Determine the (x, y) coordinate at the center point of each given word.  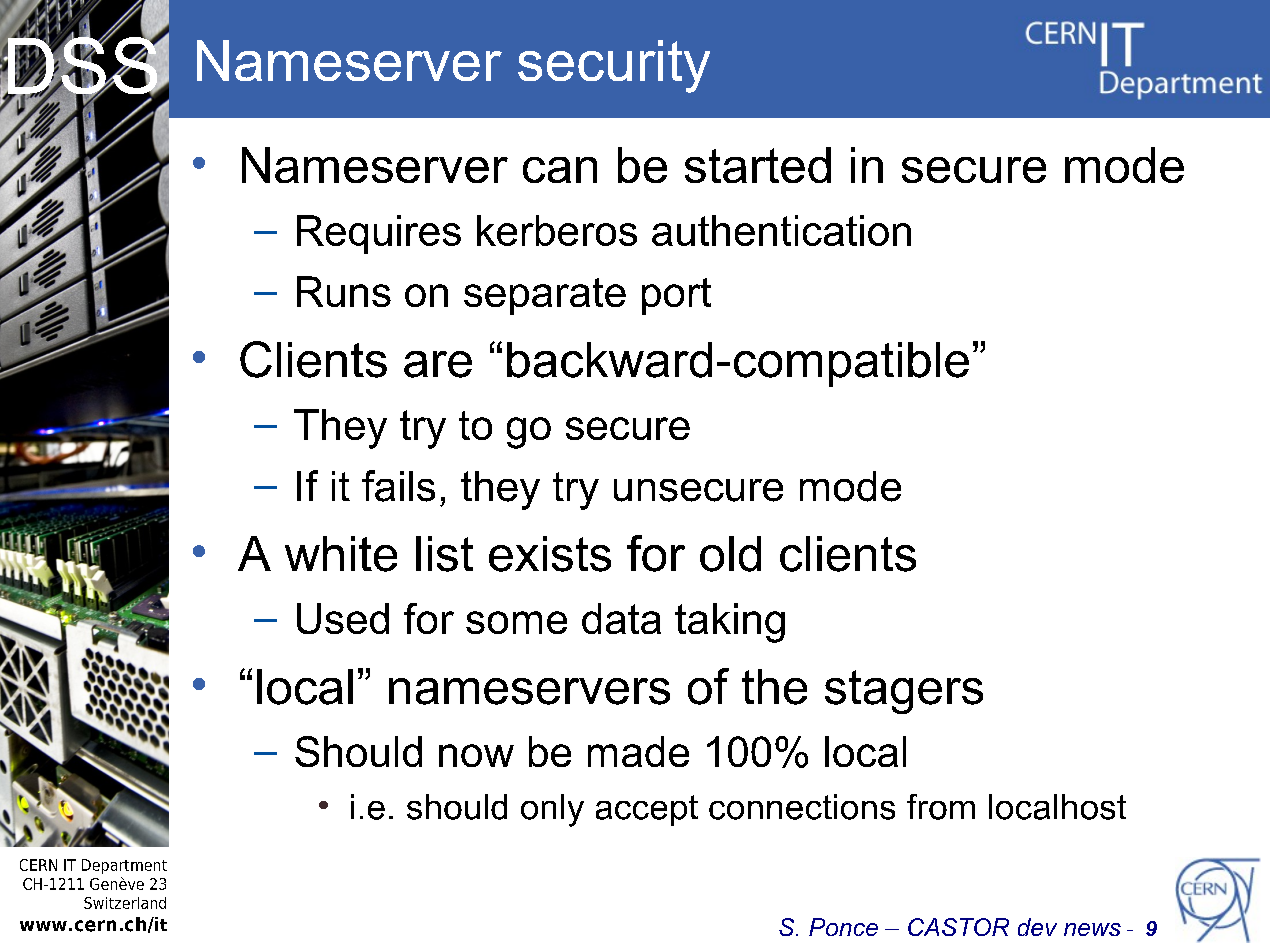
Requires (379, 234)
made (638, 751)
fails (398, 486)
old (730, 554)
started (758, 165)
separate (545, 296)
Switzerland (125, 903)
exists (550, 554)
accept (647, 810)
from (941, 807)
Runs (344, 291)
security (614, 66)
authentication (781, 230)
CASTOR (958, 927)
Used (343, 618)
